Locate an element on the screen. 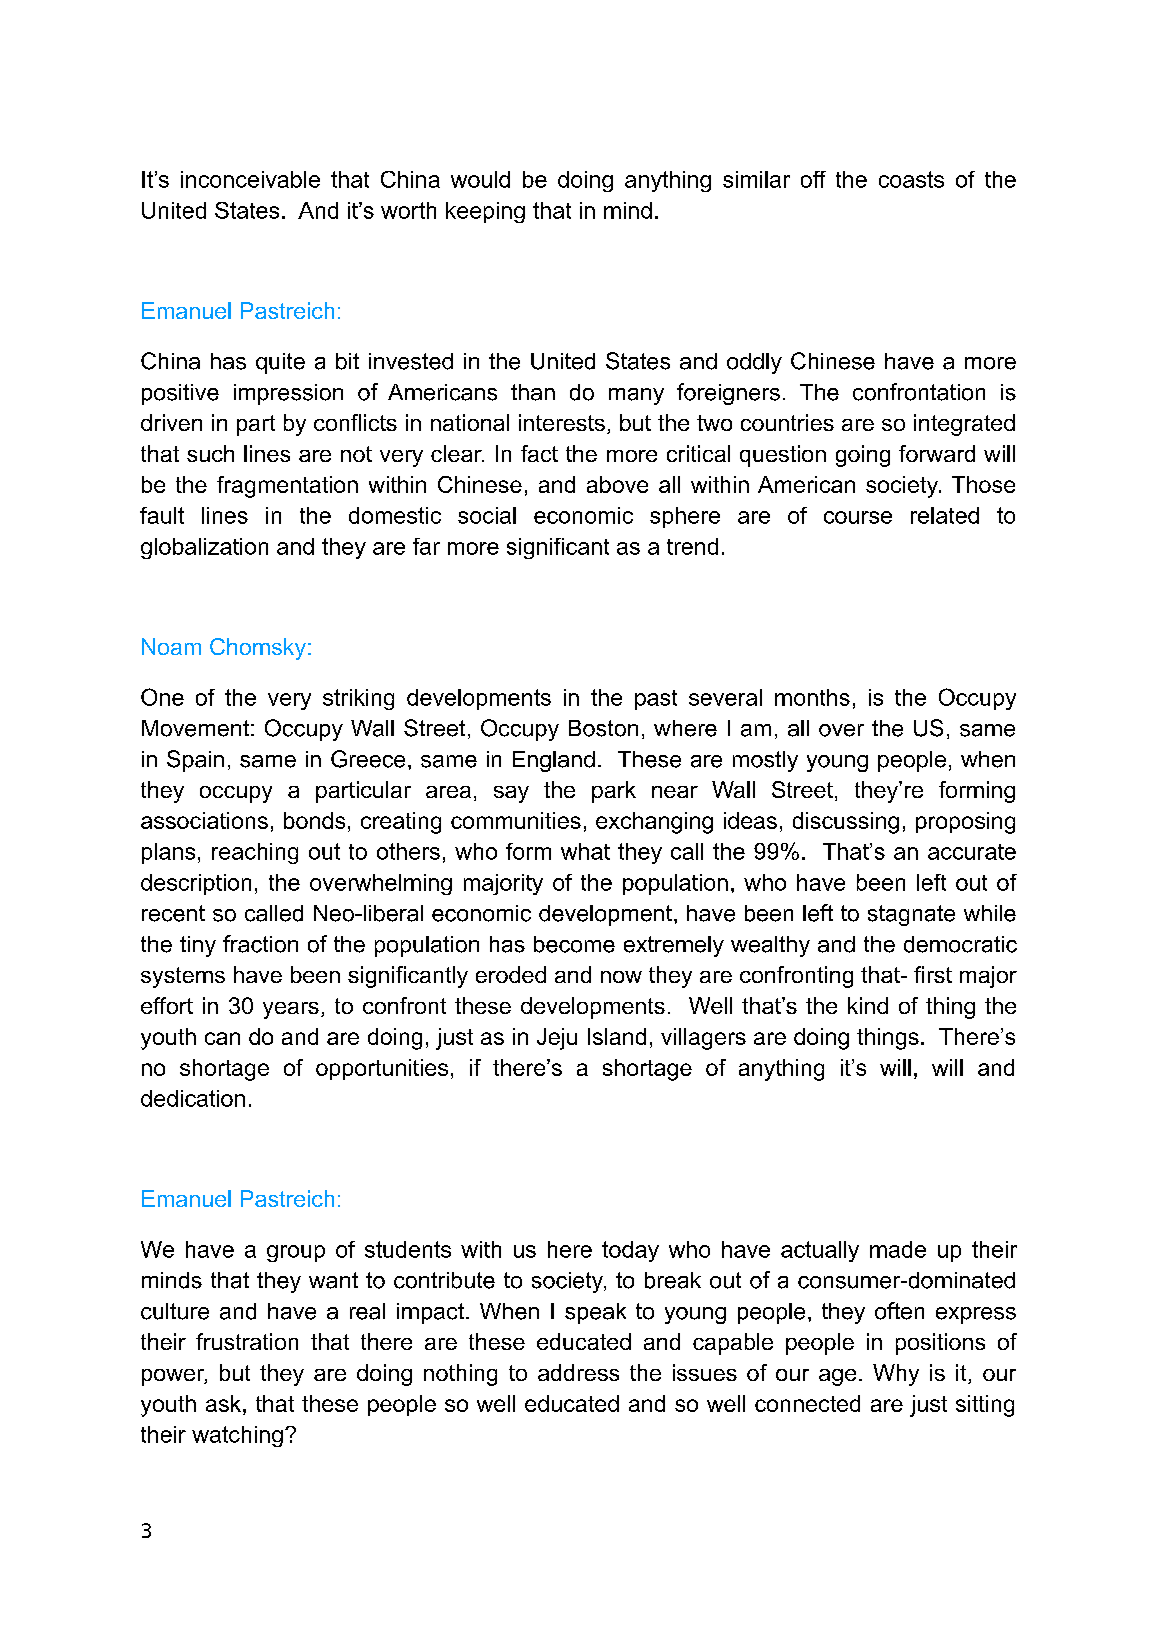 The image size is (1158, 1639). course is located at coordinates (858, 517).
